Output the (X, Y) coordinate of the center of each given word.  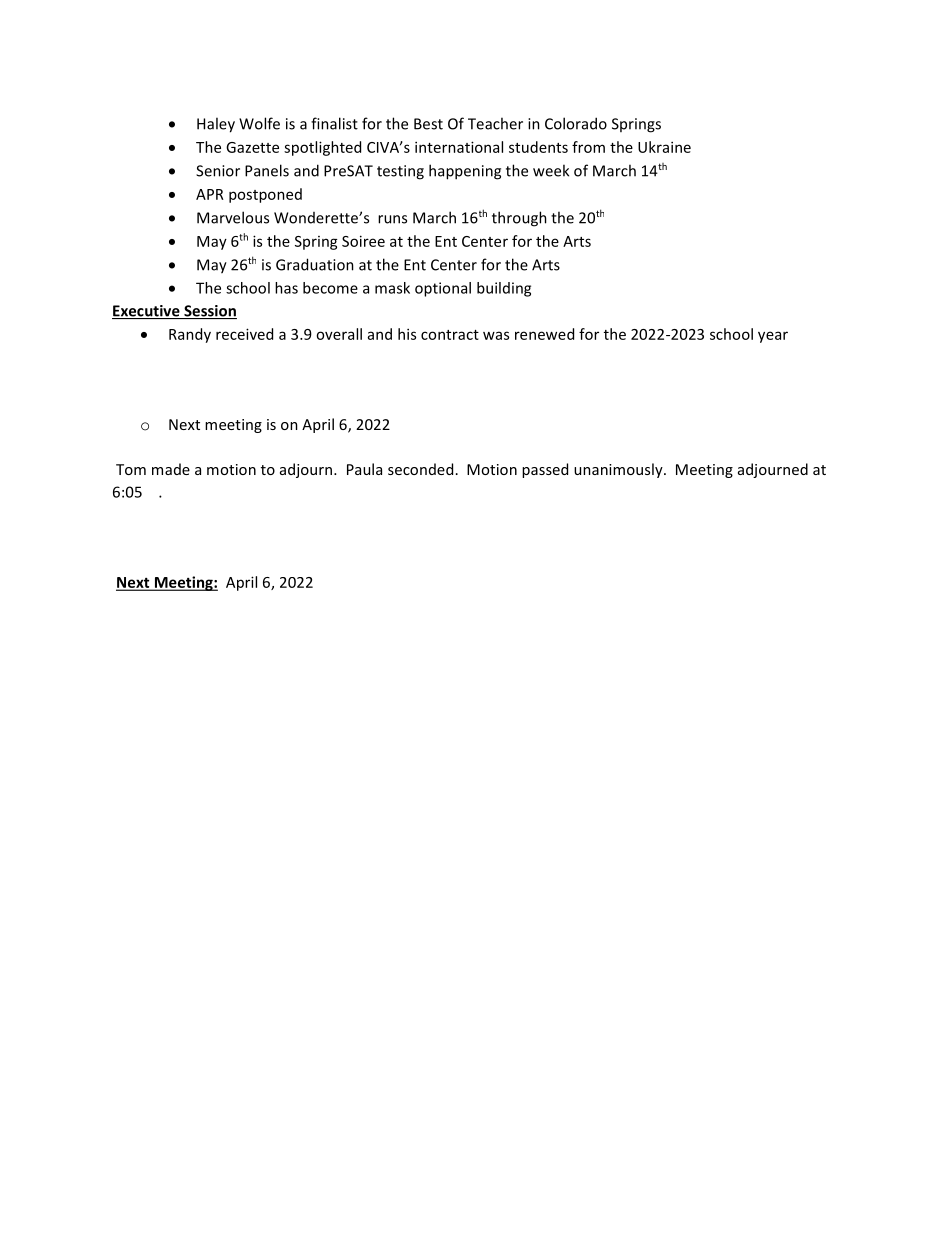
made (171, 469)
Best (428, 124)
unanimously (619, 470)
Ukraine (664, 147)
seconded (420, 469)
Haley (216, 125)
